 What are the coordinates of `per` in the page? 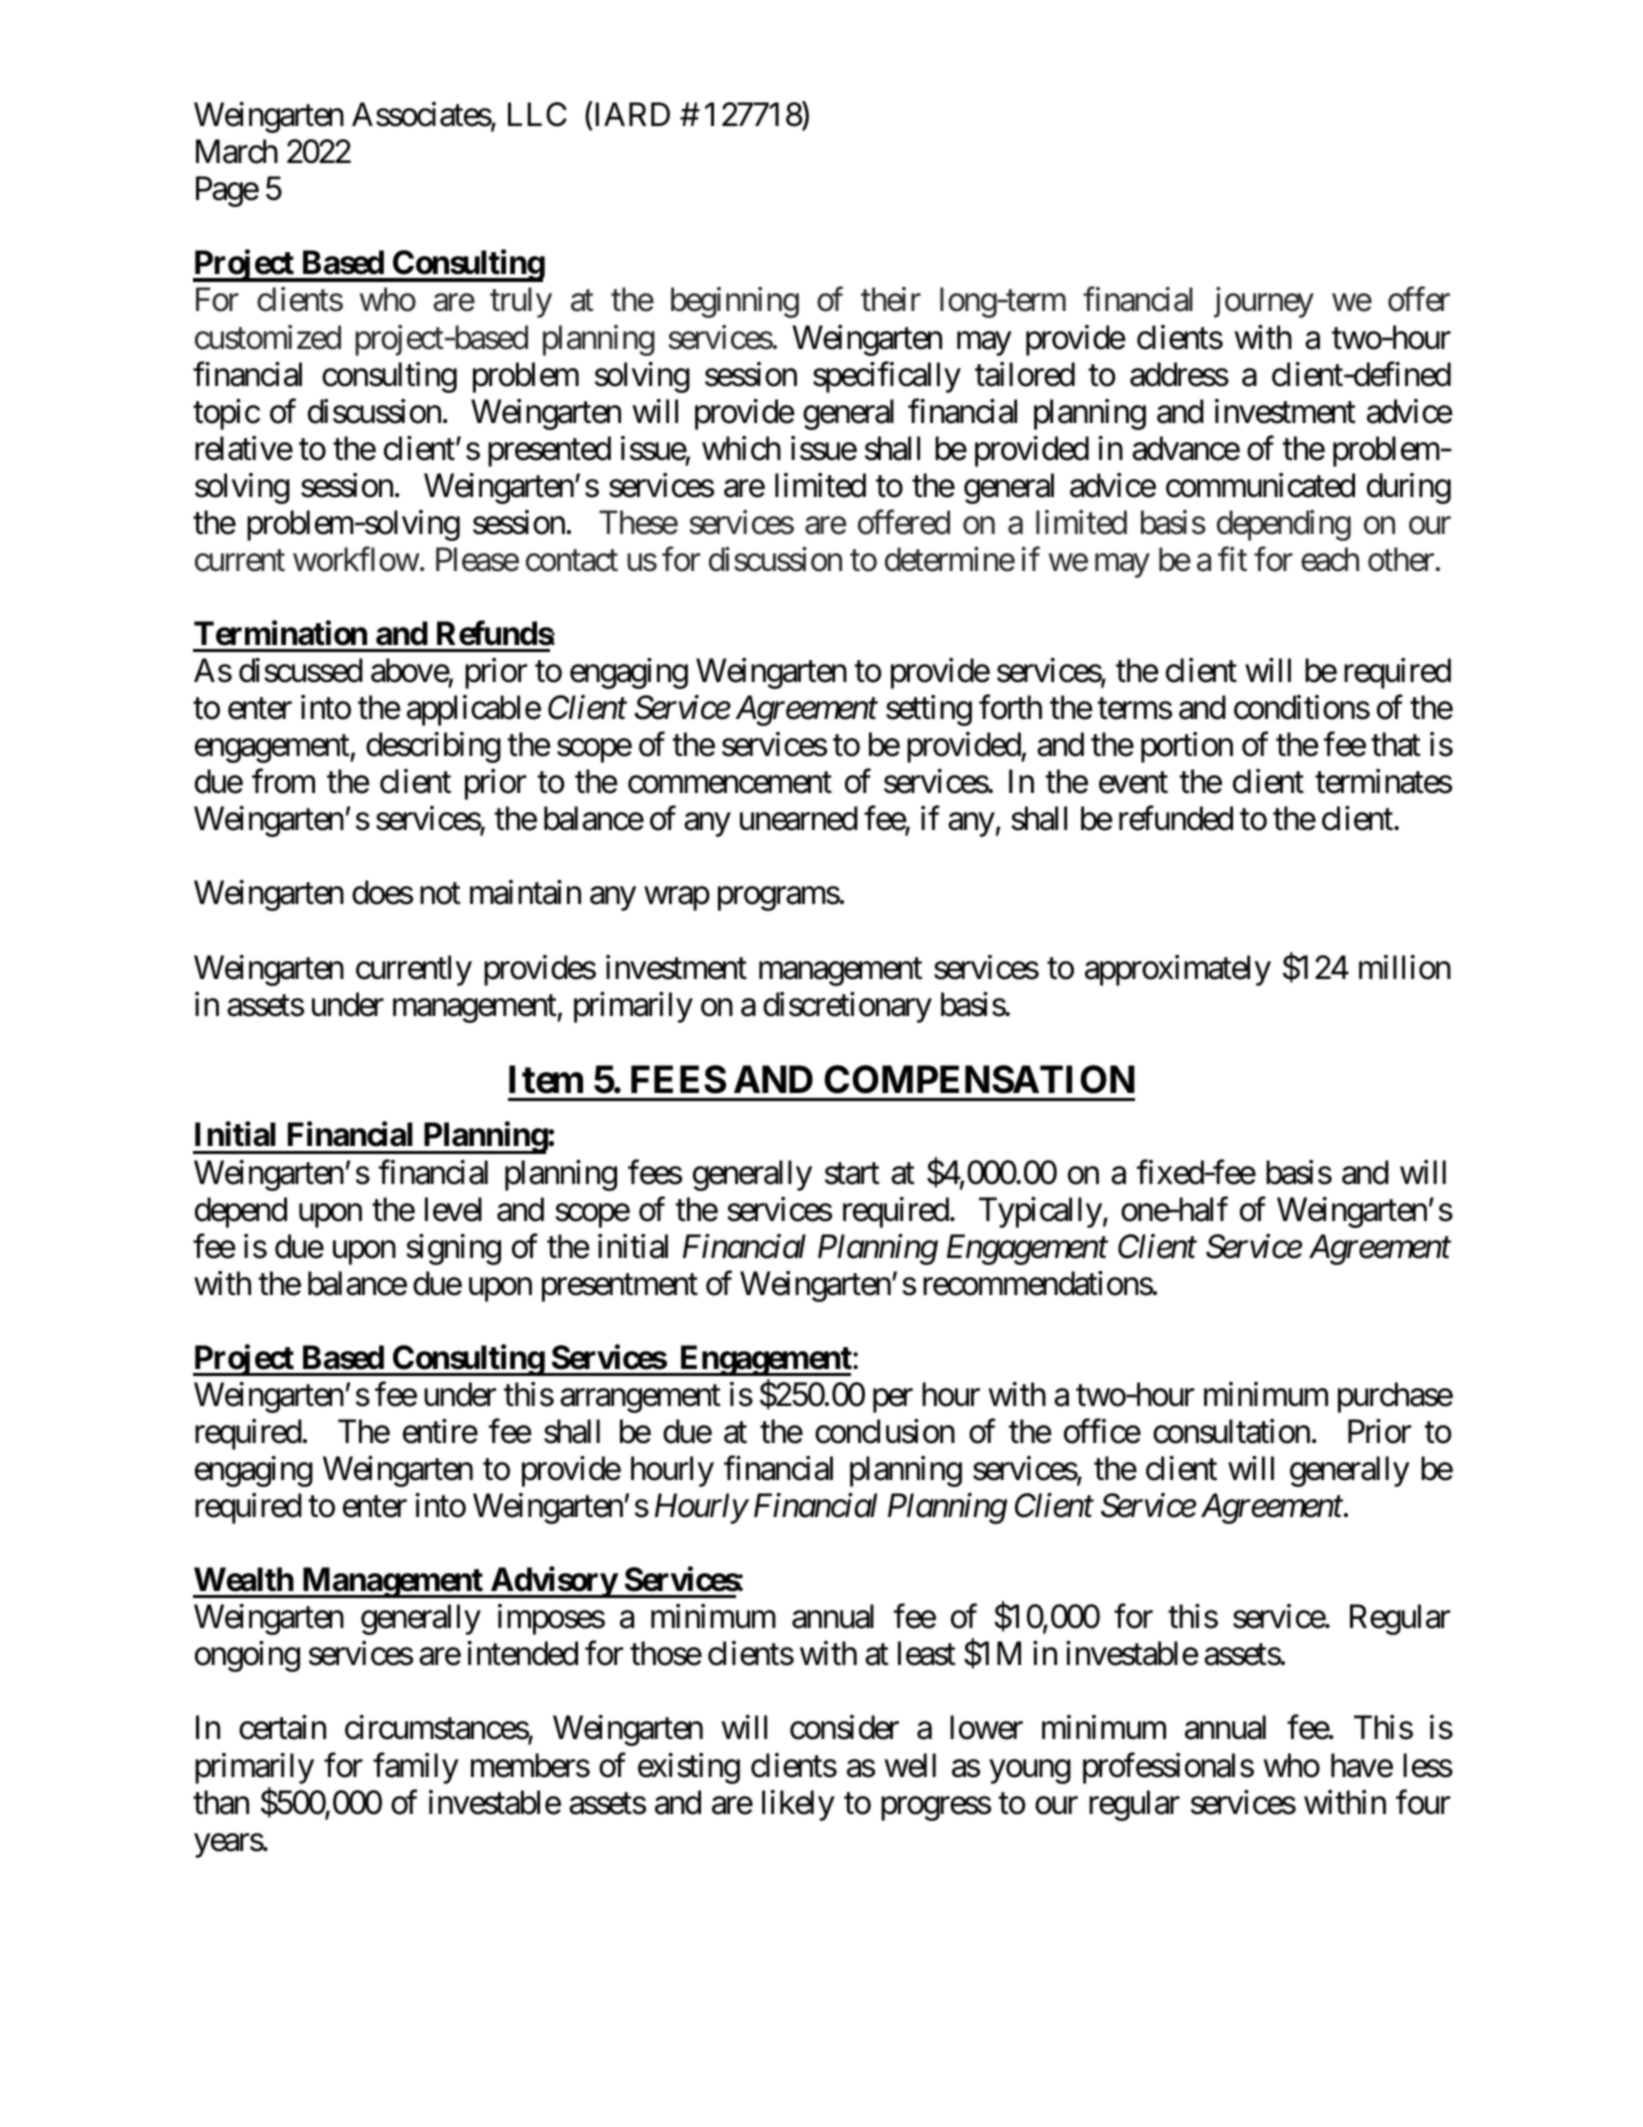 It's located at (893, 1401).
